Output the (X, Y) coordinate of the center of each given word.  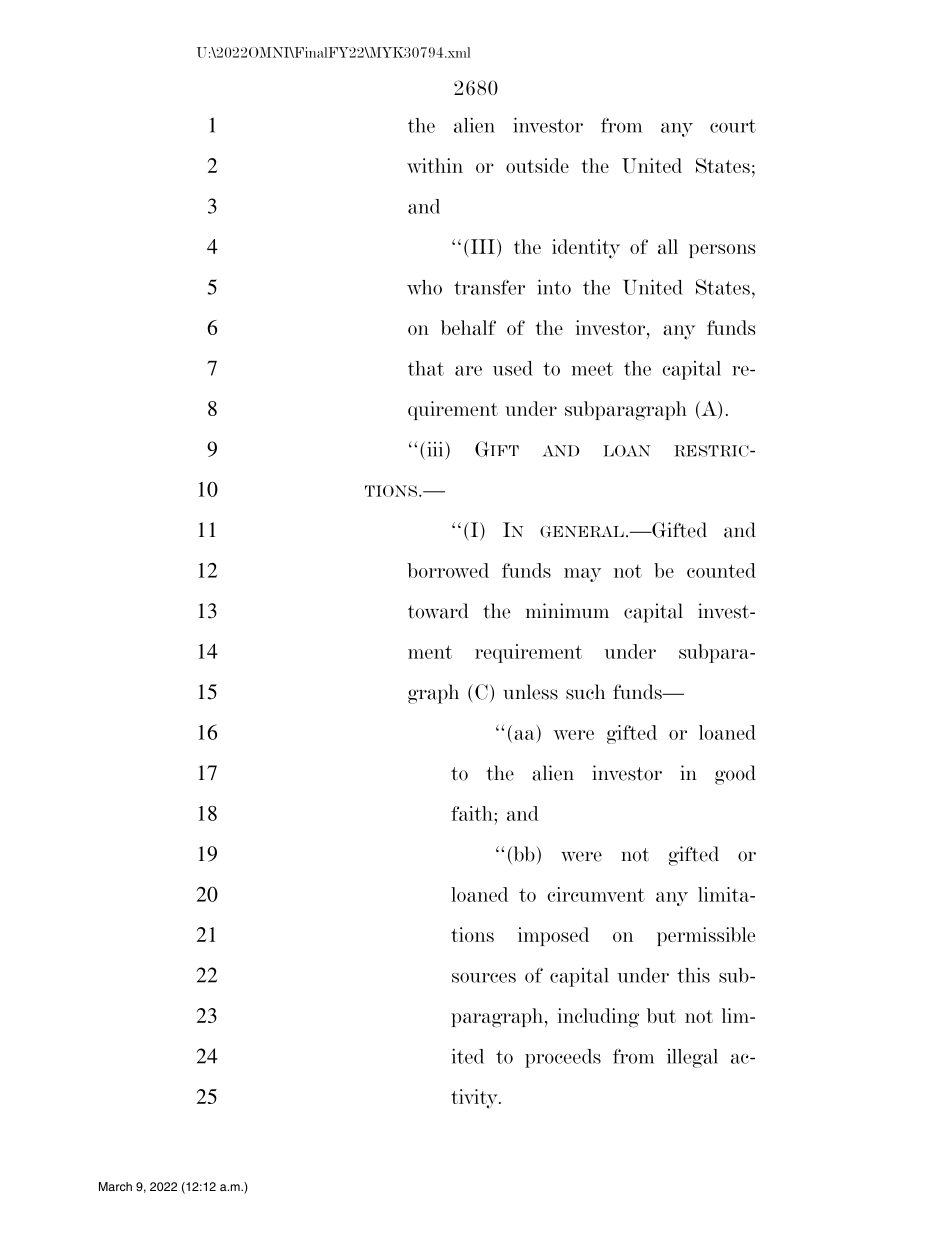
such (585, 692)
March (115, 1186)
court (733, 126)
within (435, 165)
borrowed (448, 570)
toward (438, 611)
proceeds (563, 1058)
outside (537, 165)
